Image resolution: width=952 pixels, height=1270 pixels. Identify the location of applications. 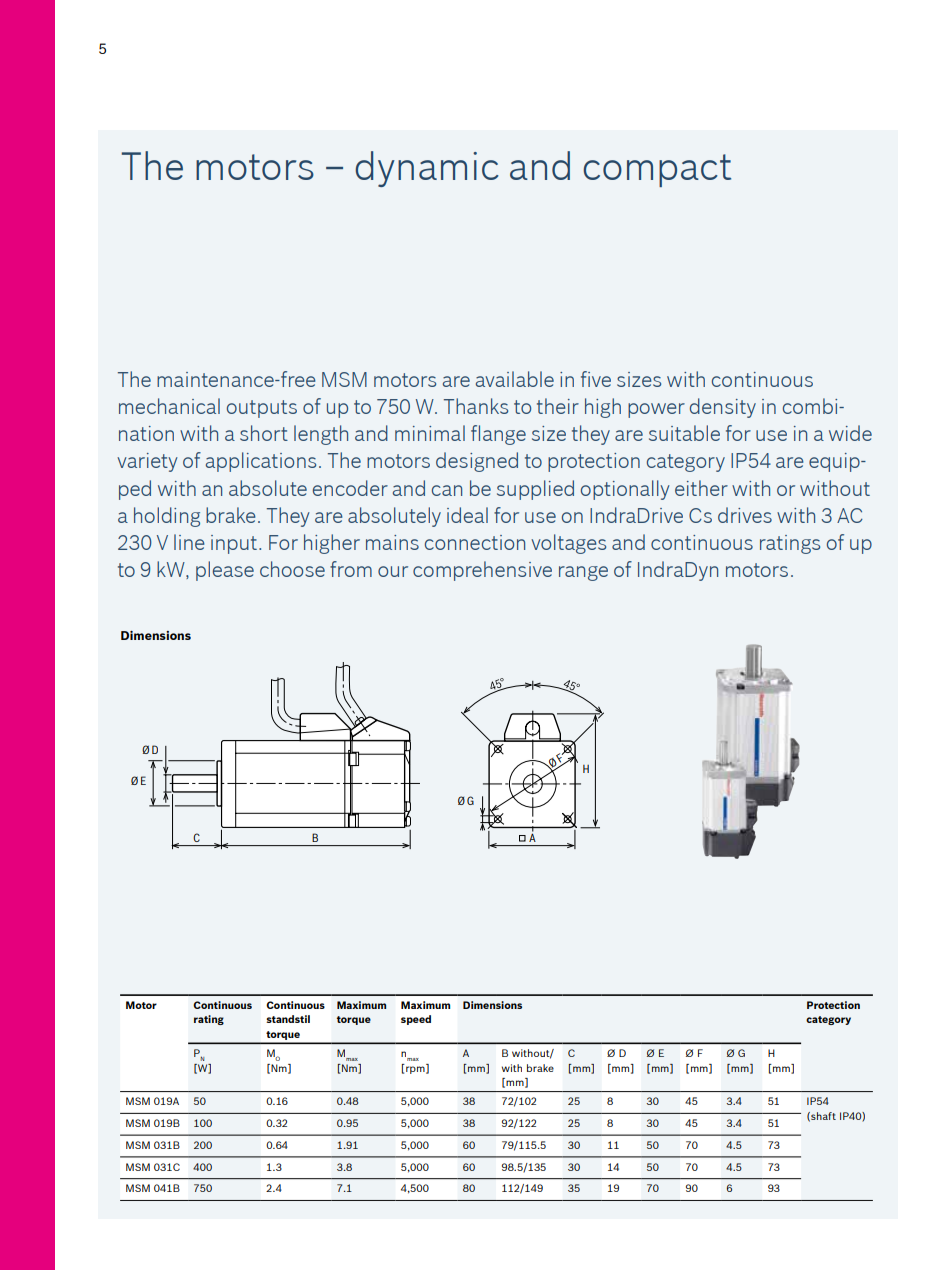
(261, 462).
